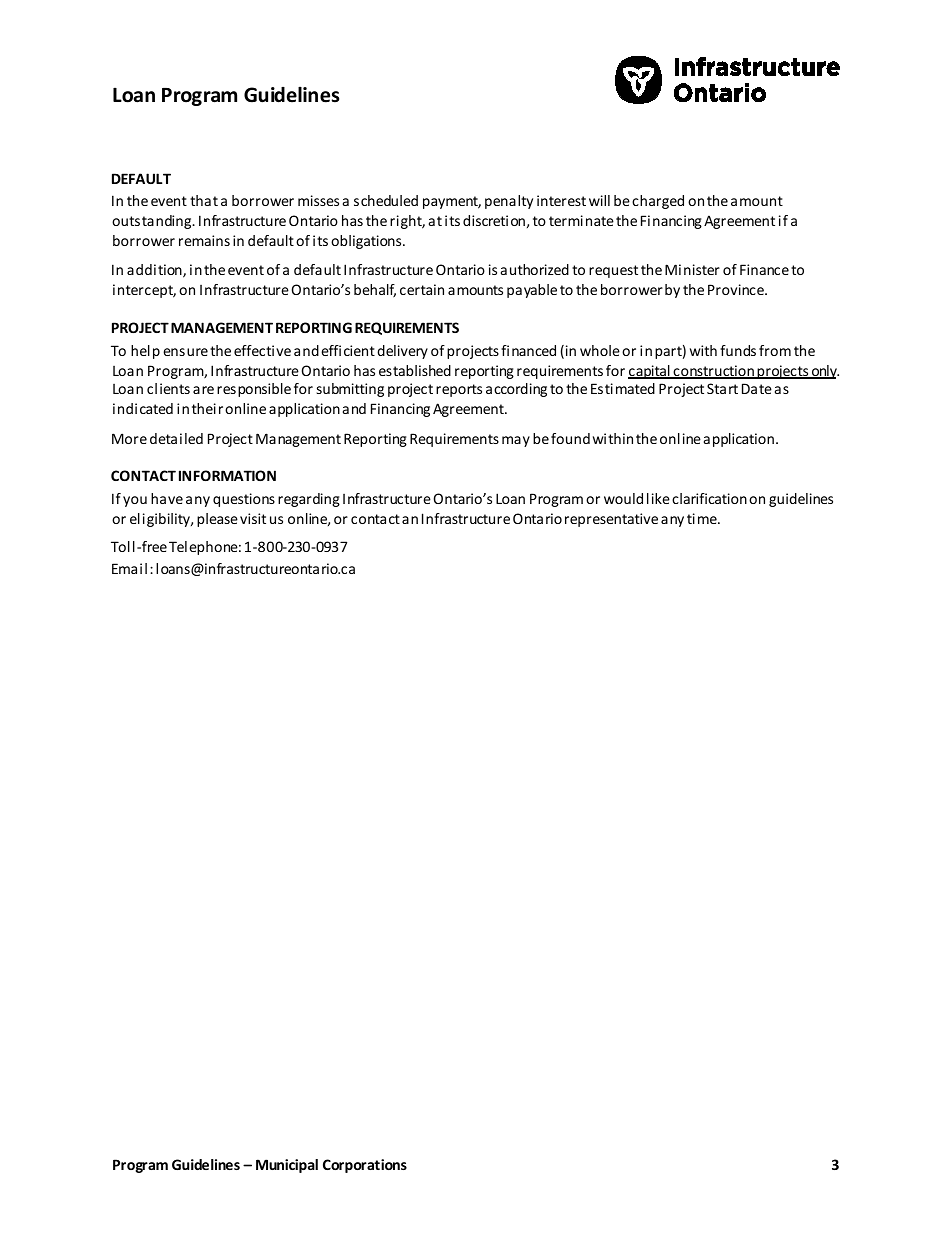 The height and width of the screenshot is (1233, 952). Describe the element at coordinates (365, 1166) in the screenshot. I see `Corporations` at that location.
